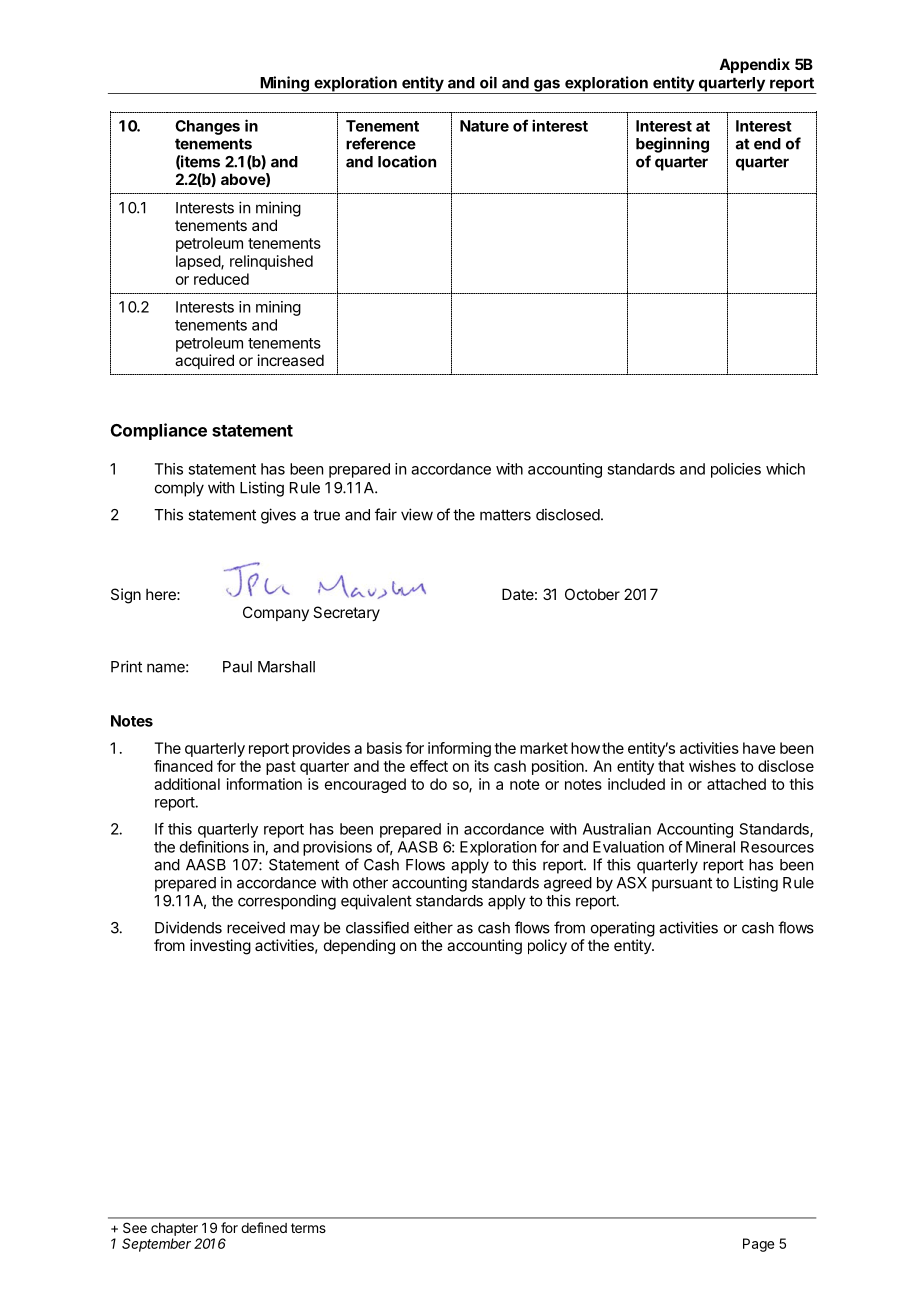 This screenshot has height=1308, width=924. Describe the element at coordinates (291, 360) in the screenshot. I see `increased` at that location.
